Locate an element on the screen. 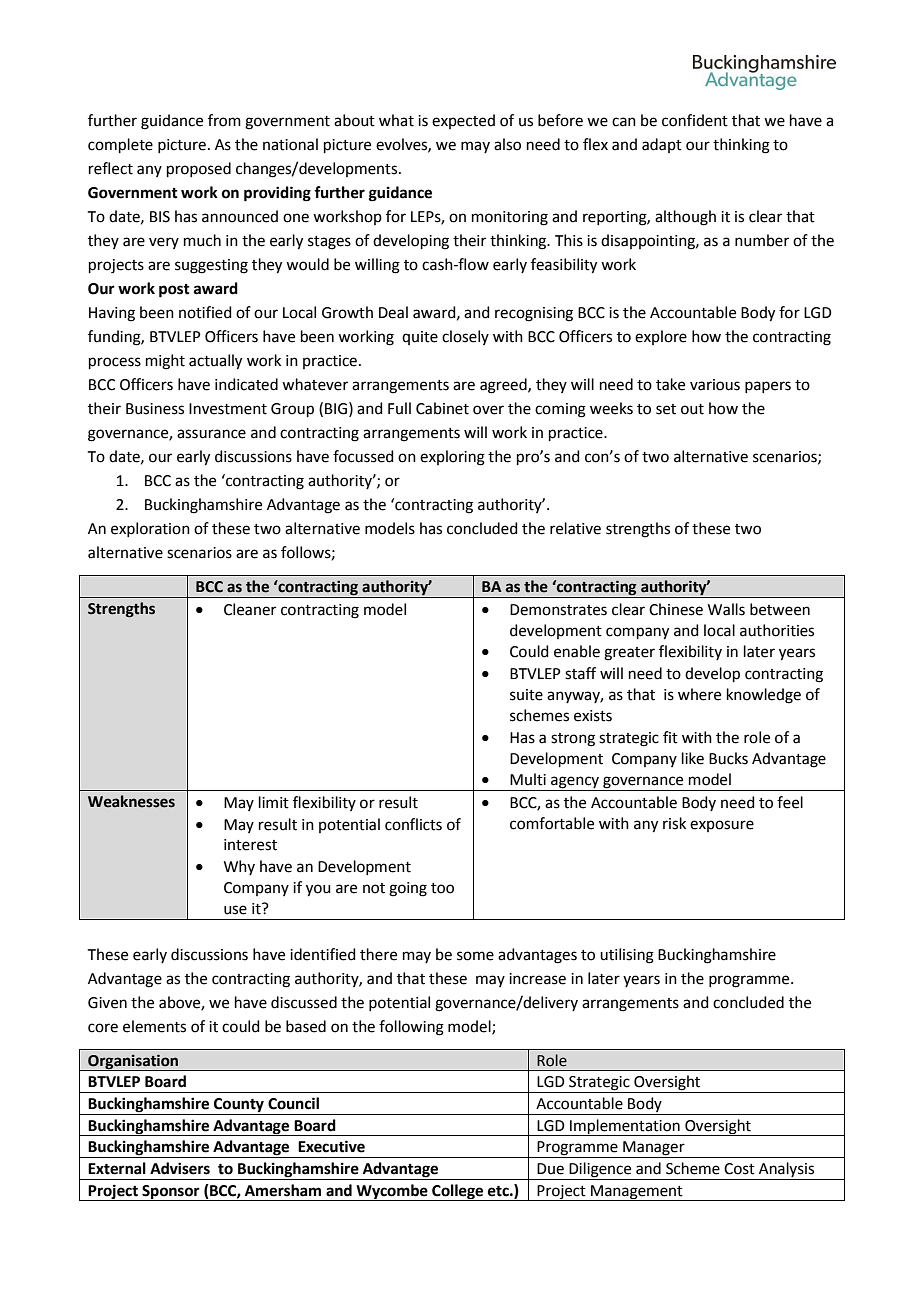 The image size is (924, 1308). exploring is located at coordinates (452, 458).
